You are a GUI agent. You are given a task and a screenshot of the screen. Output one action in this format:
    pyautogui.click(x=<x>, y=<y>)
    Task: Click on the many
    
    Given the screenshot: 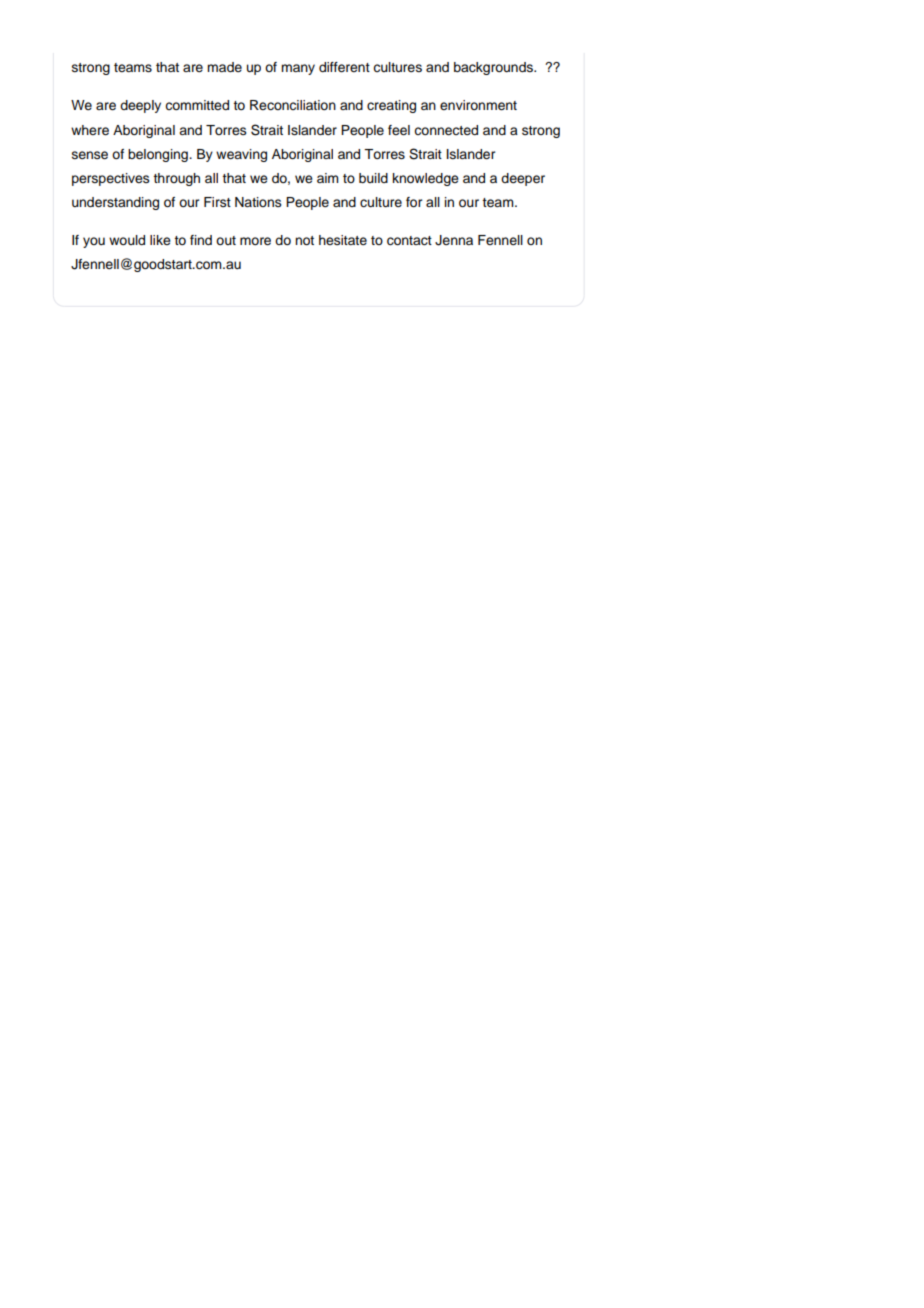 What is the action you would take?
    pyautogui.click(x=298, y=69)
